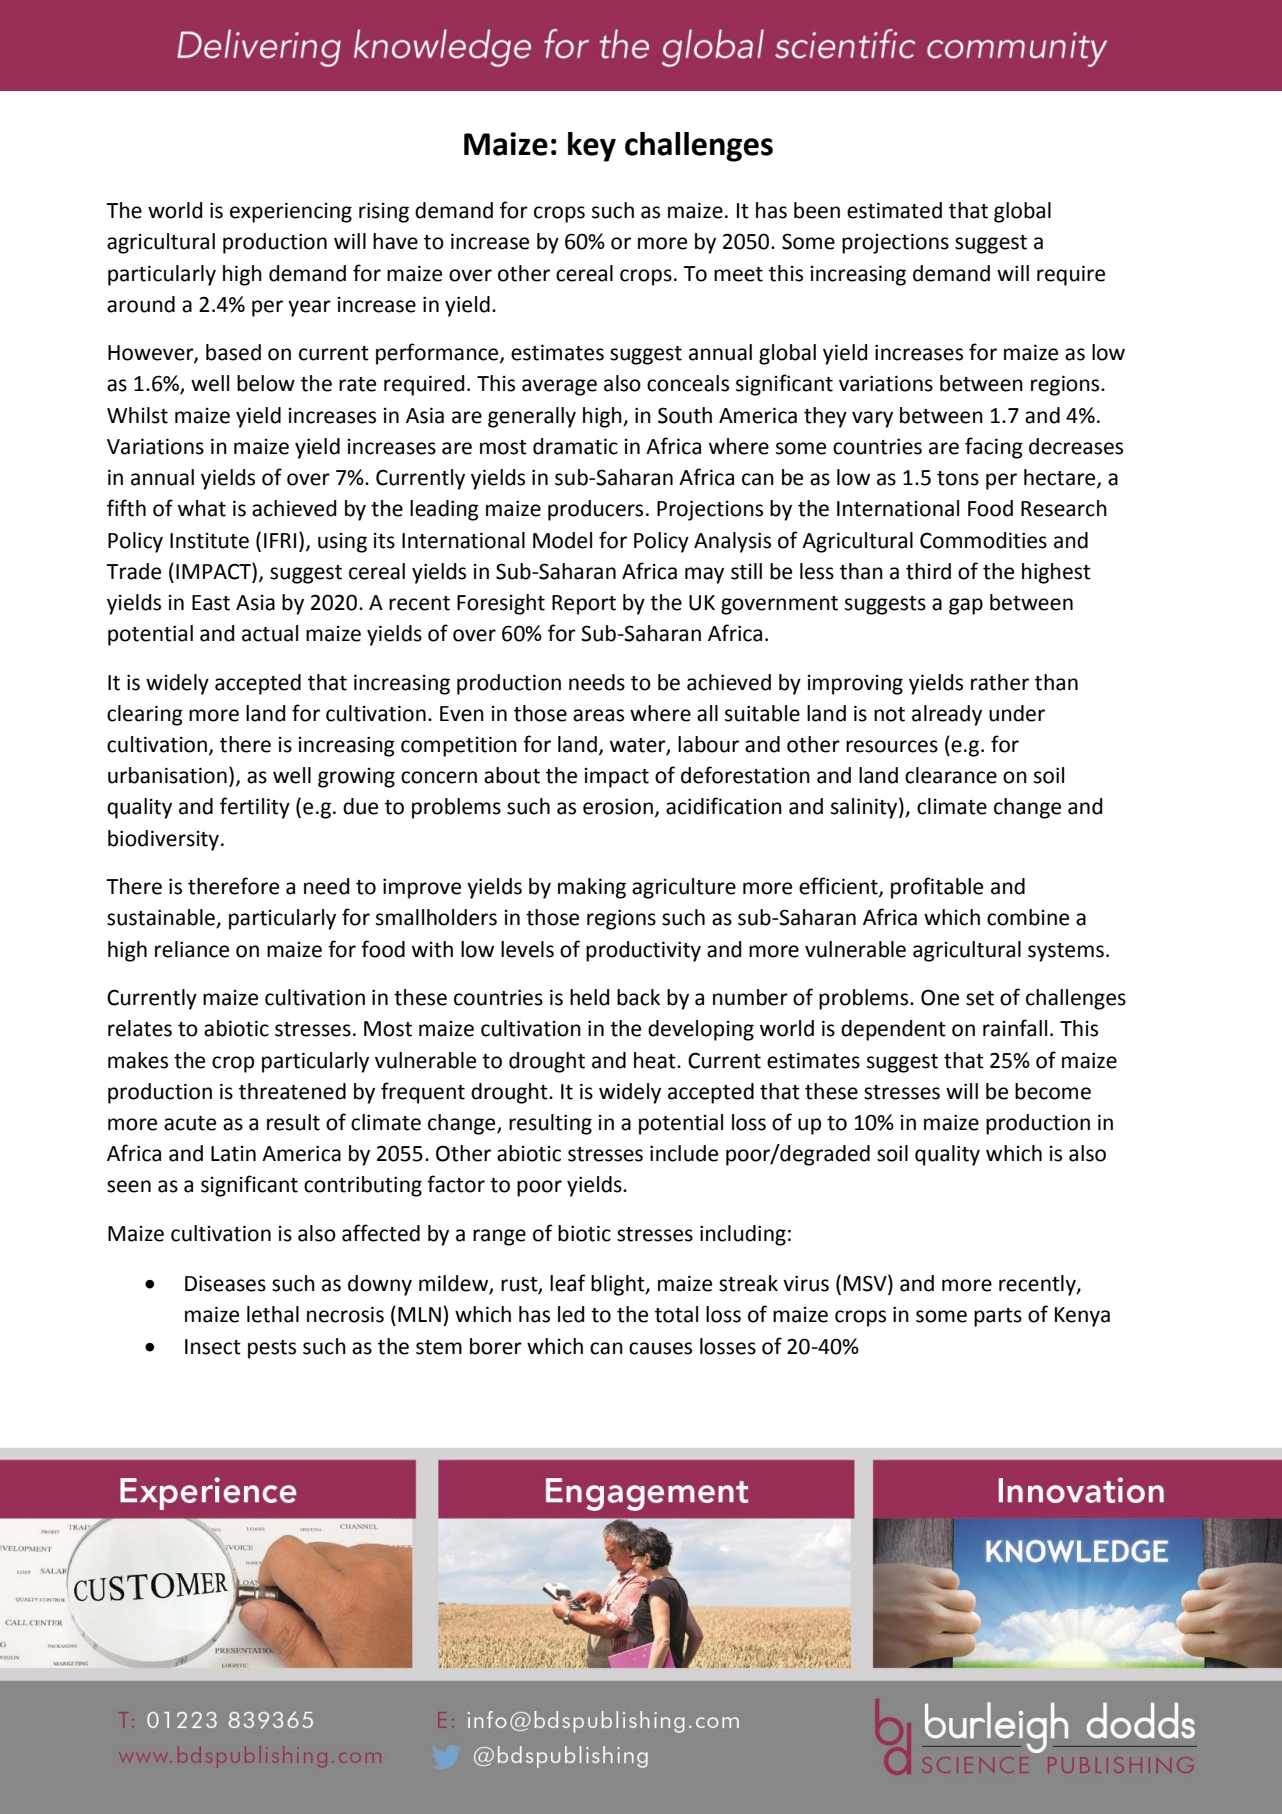  Describe the element at coordinates (643, 951) in the screenshot. I see `productivity` at that location.
